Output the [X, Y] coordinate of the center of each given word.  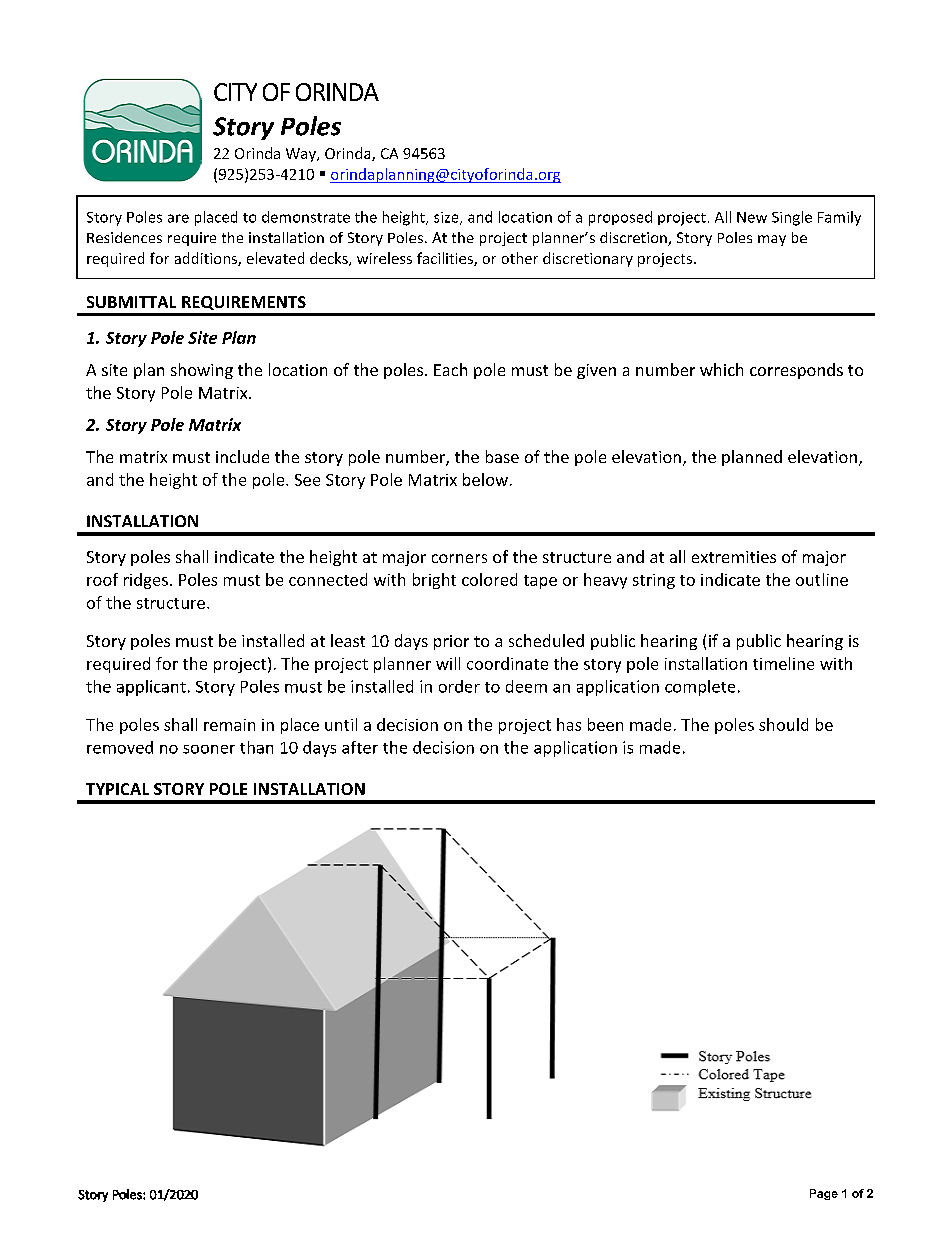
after [360, 747]
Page [824, 1194]
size [447, 218]
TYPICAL [117, 789]
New [752, 217]
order [459, 686]
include [242, 456]
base [502, 456]
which [721, 369]
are [178, 218]
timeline [783, 663]
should [783, 724]
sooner [209, 749]
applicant [151, 688]
